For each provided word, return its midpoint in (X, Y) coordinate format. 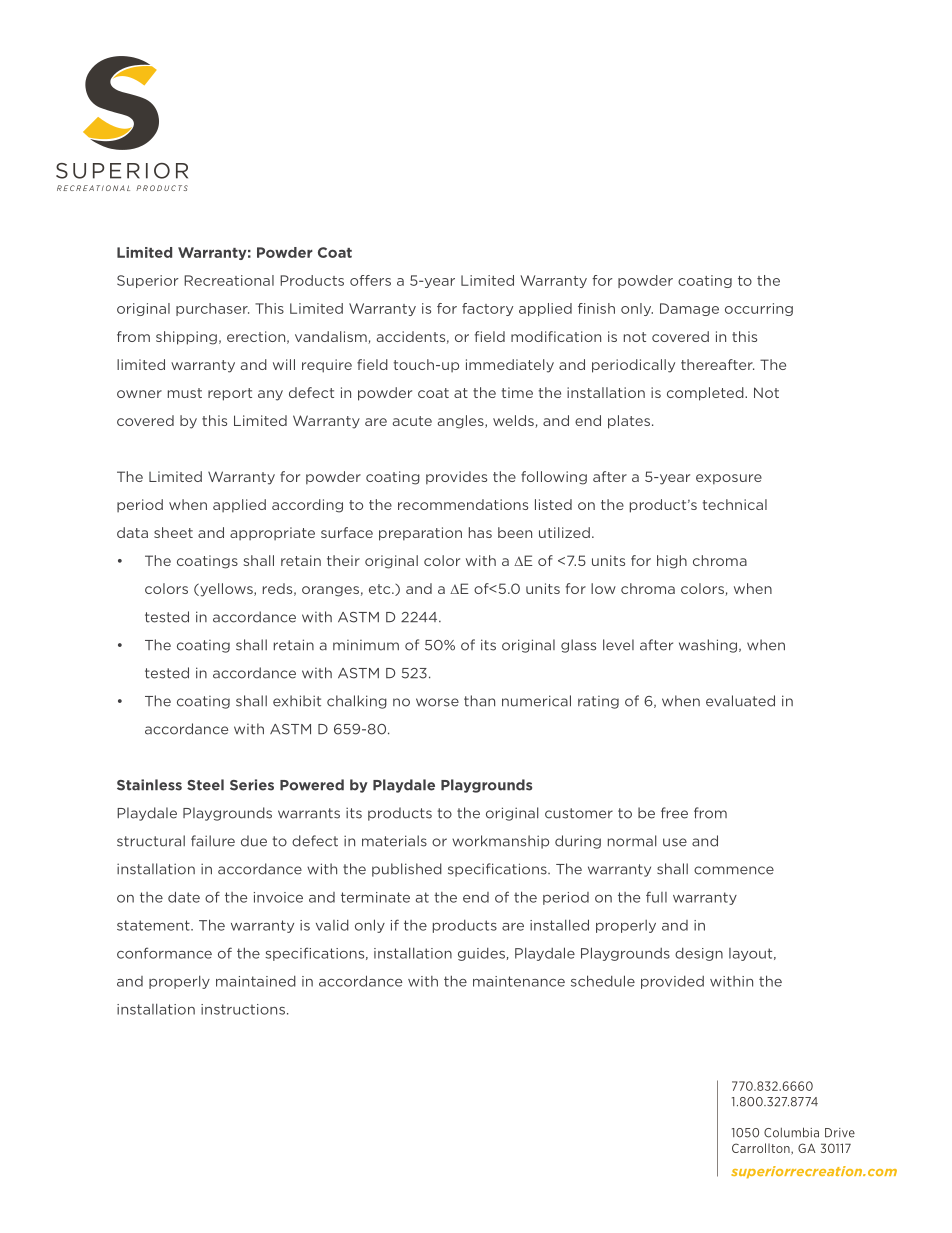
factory (487, 309)
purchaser (212, 309)
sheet (173, 532)
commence (734, 870)
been (515, 532)
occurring (759, 309)
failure (213, 841)
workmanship (500, 842)
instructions (243, 1009)
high (672, 562)
